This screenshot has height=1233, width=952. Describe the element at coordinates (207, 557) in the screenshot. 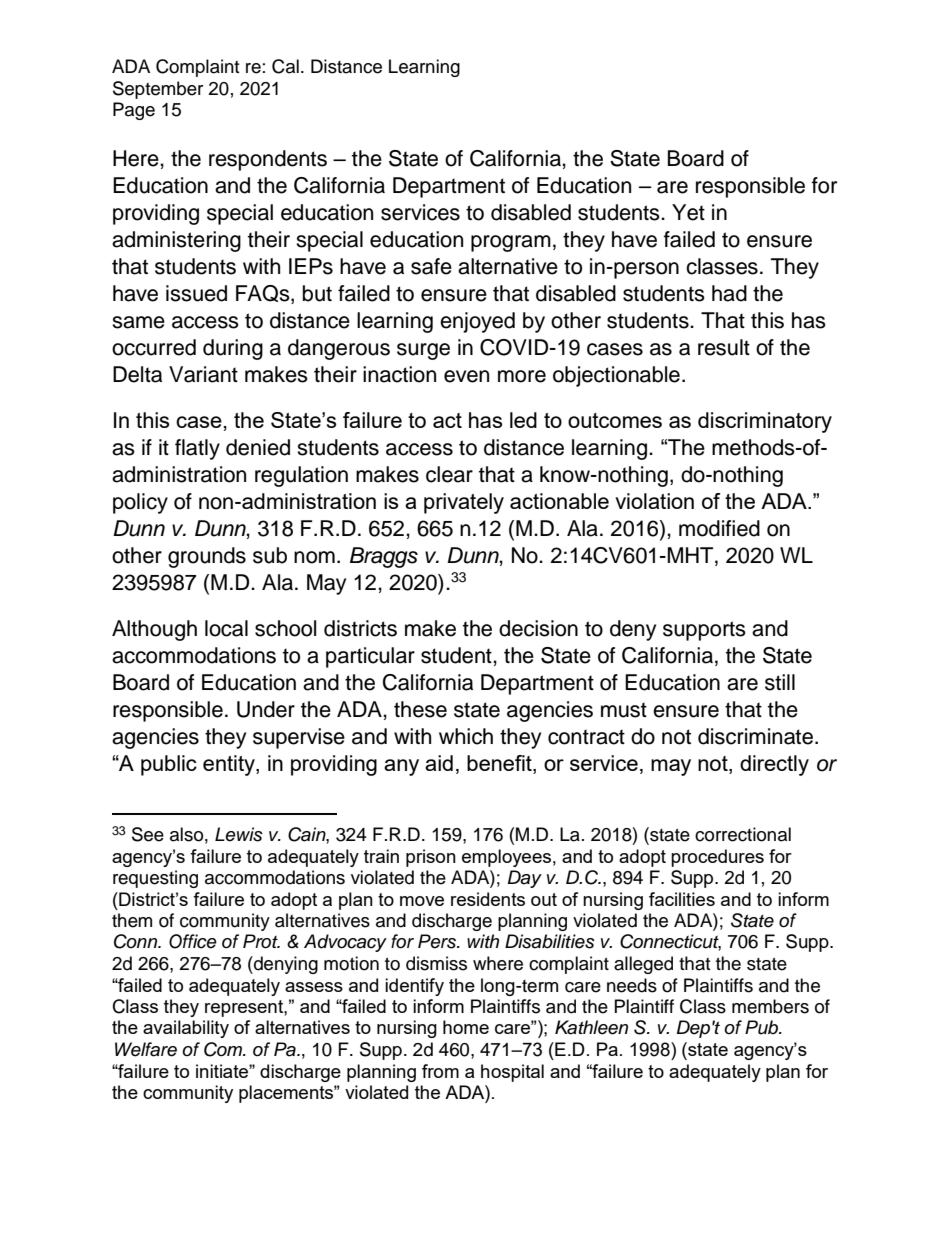

I see `grounds` at that location.
